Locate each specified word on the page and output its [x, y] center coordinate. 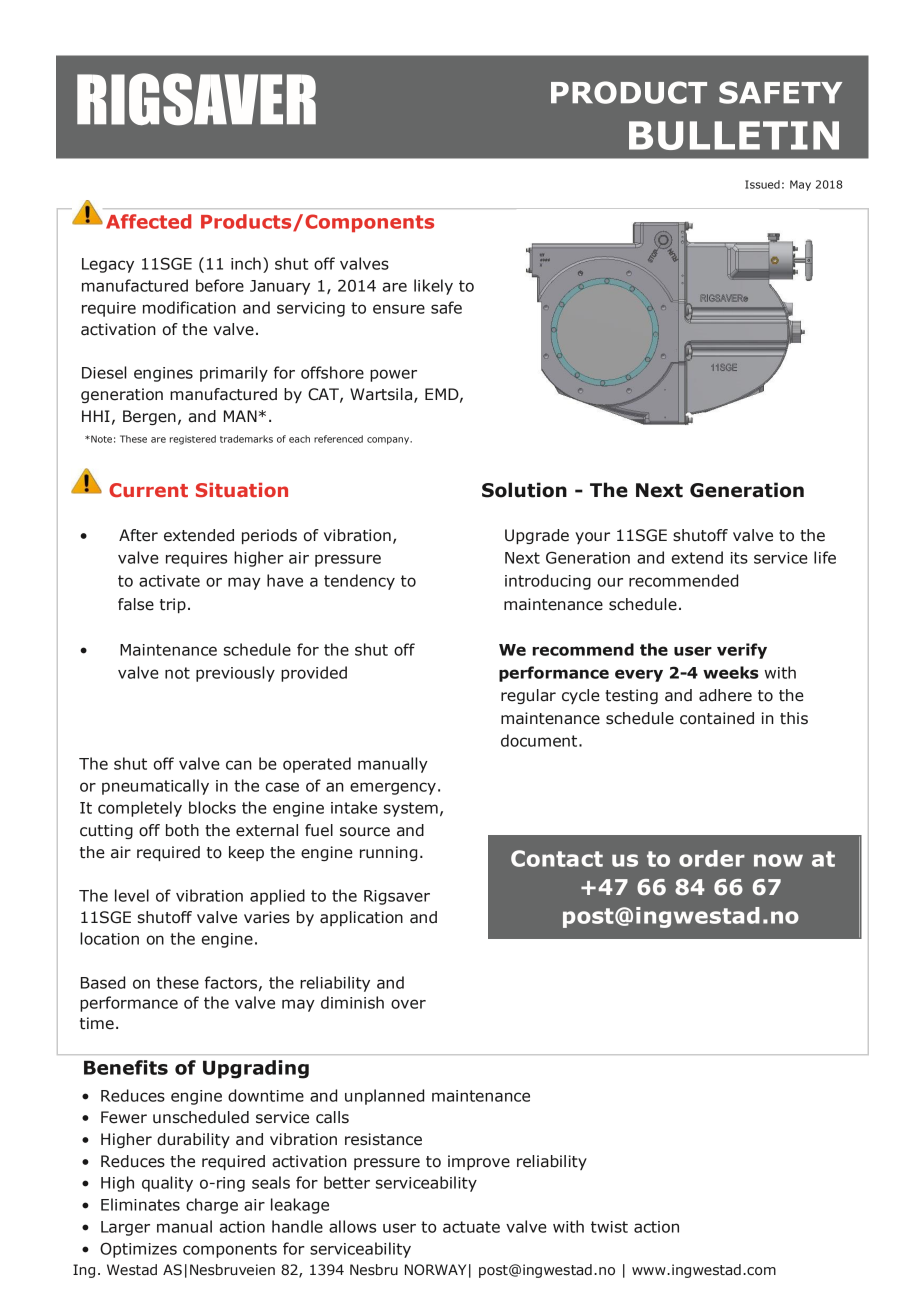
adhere [725, 695]
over [408, 1004]
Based [103, 982]
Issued [762, 184]
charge [212, 1206]
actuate [471, 1227]
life [825, 557]
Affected [148, 221]
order [712, 858]
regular [528, 696]
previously [235, 674]
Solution [524, 490]
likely [433, 287]
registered [193, 440]
